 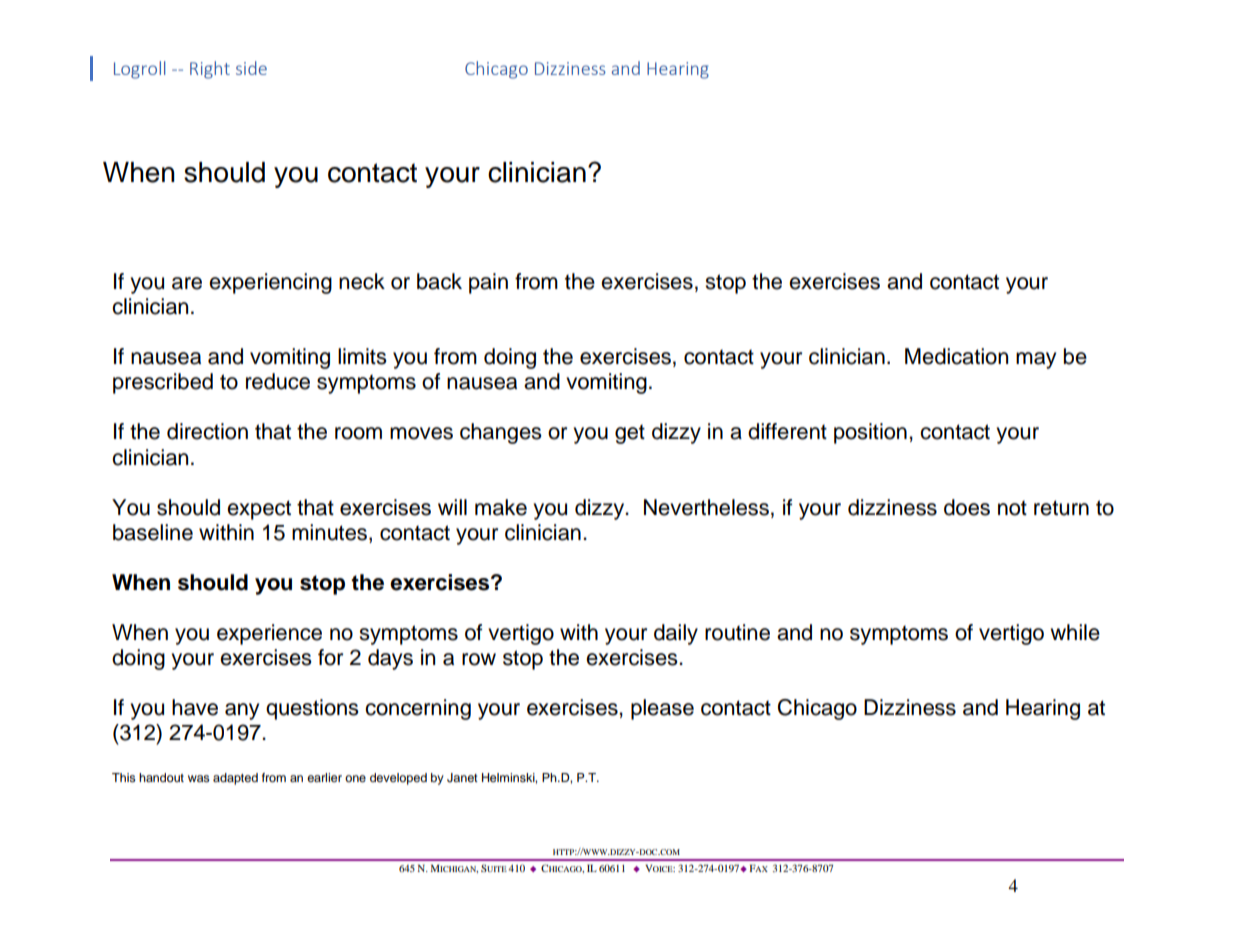 I want to click on side, so click(x=251, y=68).
